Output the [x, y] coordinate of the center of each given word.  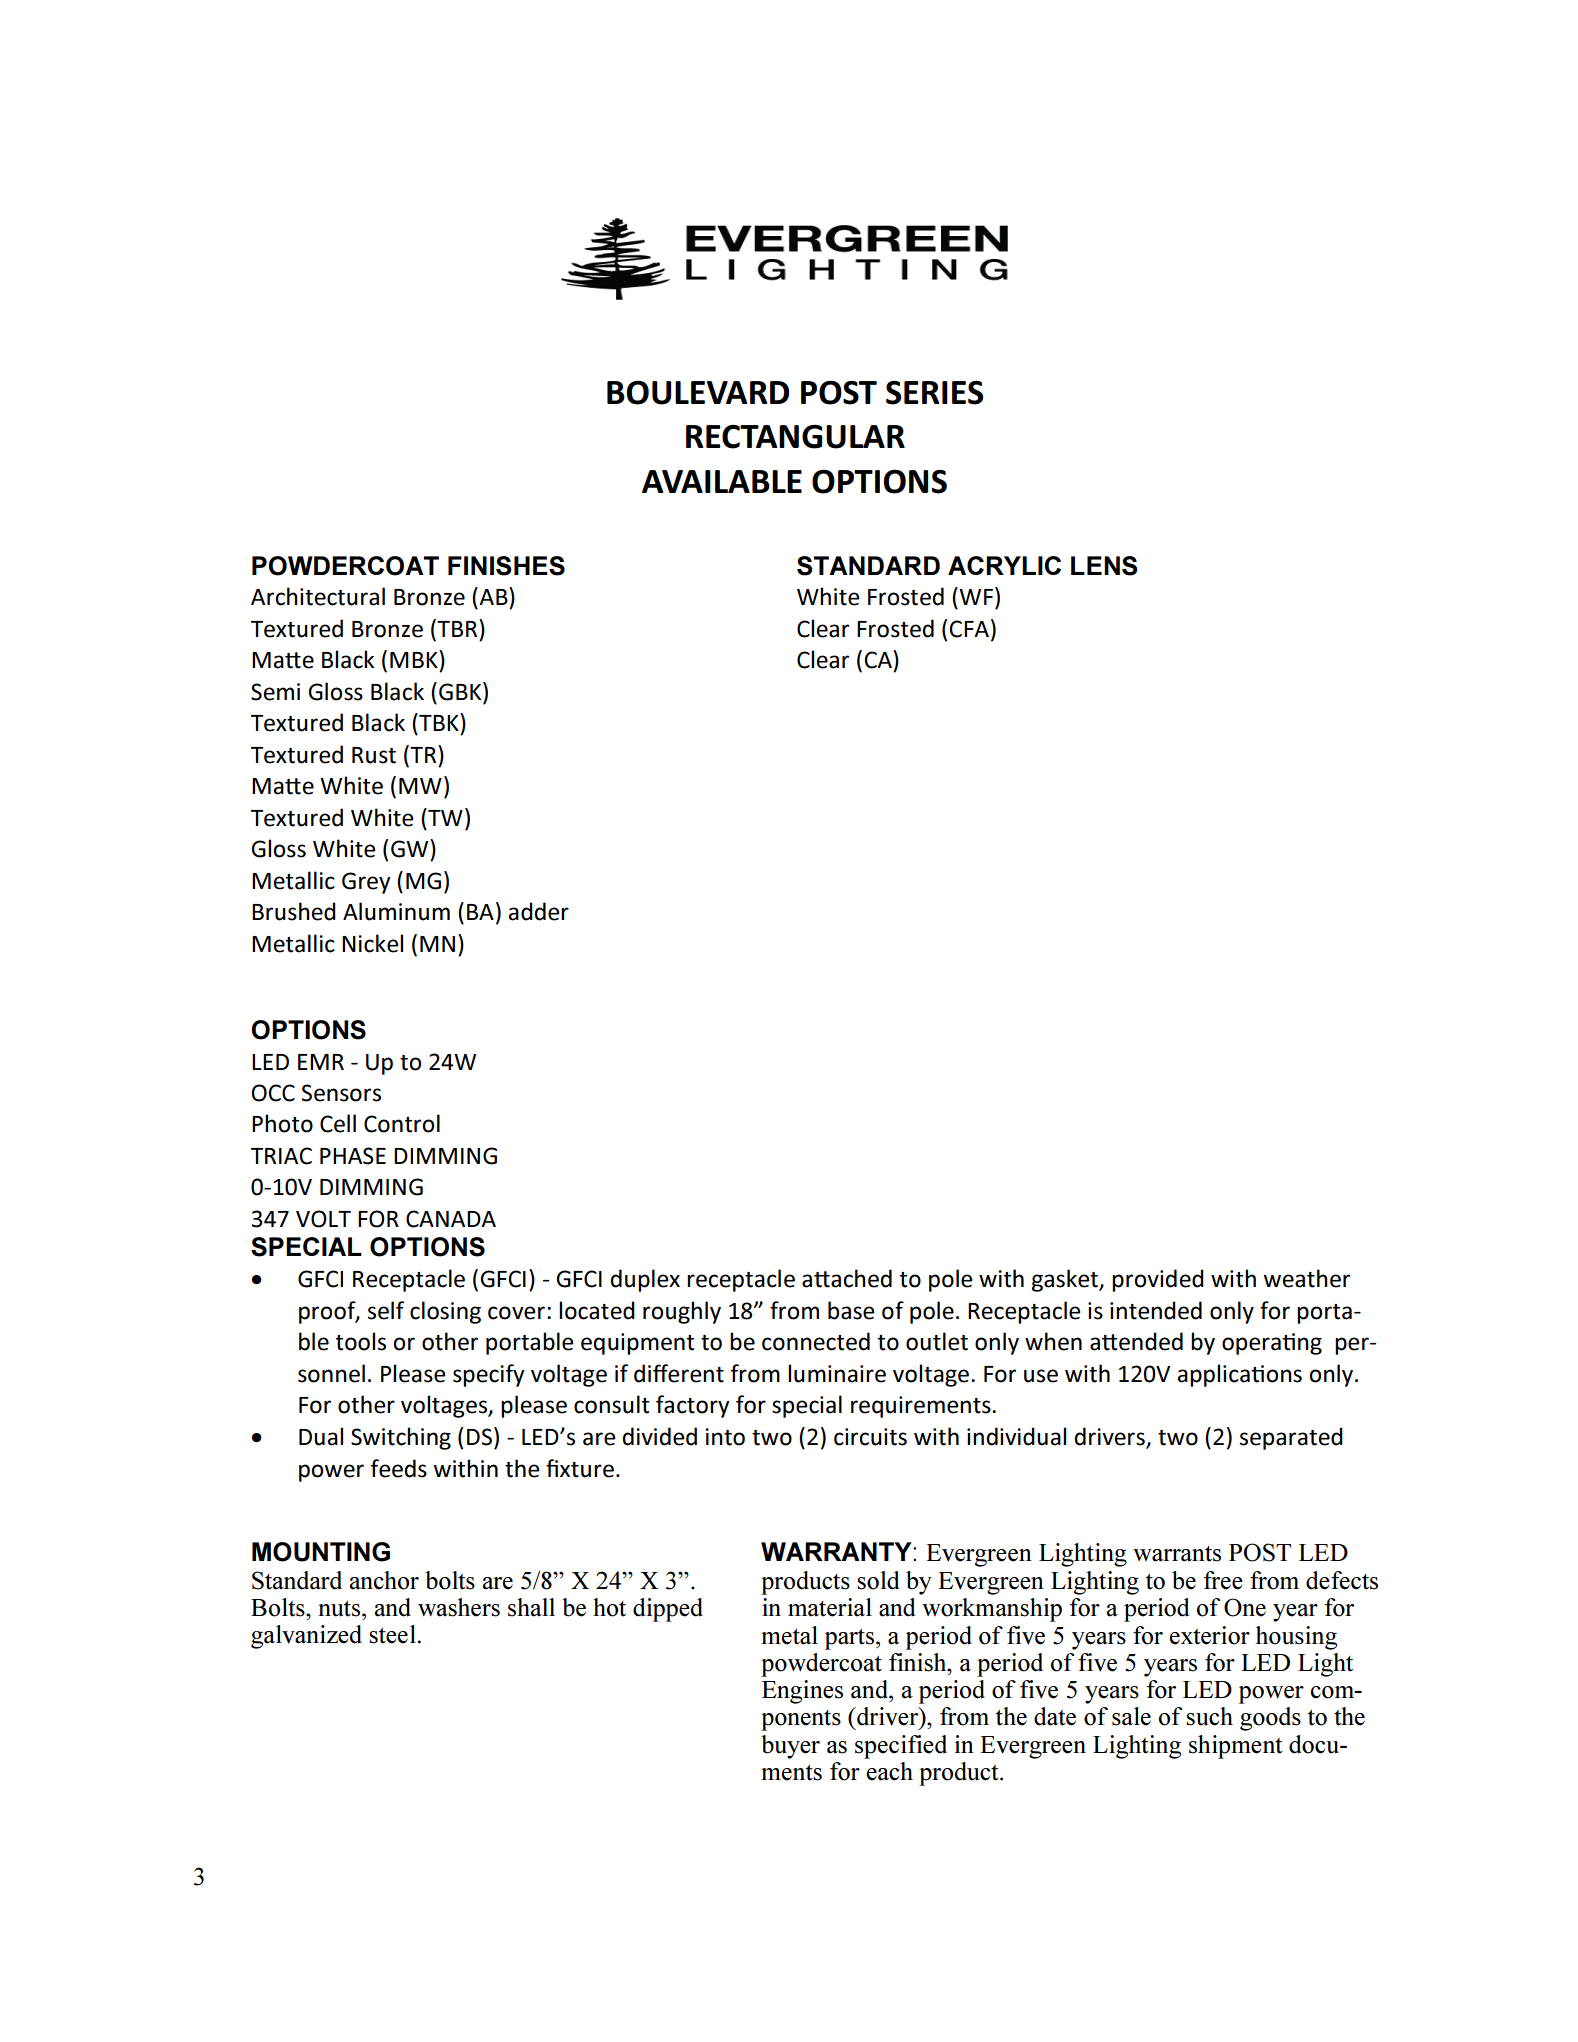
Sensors [341, 1093]
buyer [790, 1747]
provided [1158, 1280]
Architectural [318, 596]
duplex [645, 1280]
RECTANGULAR [795, 436]
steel [392, 1634]
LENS [1104, 566]
